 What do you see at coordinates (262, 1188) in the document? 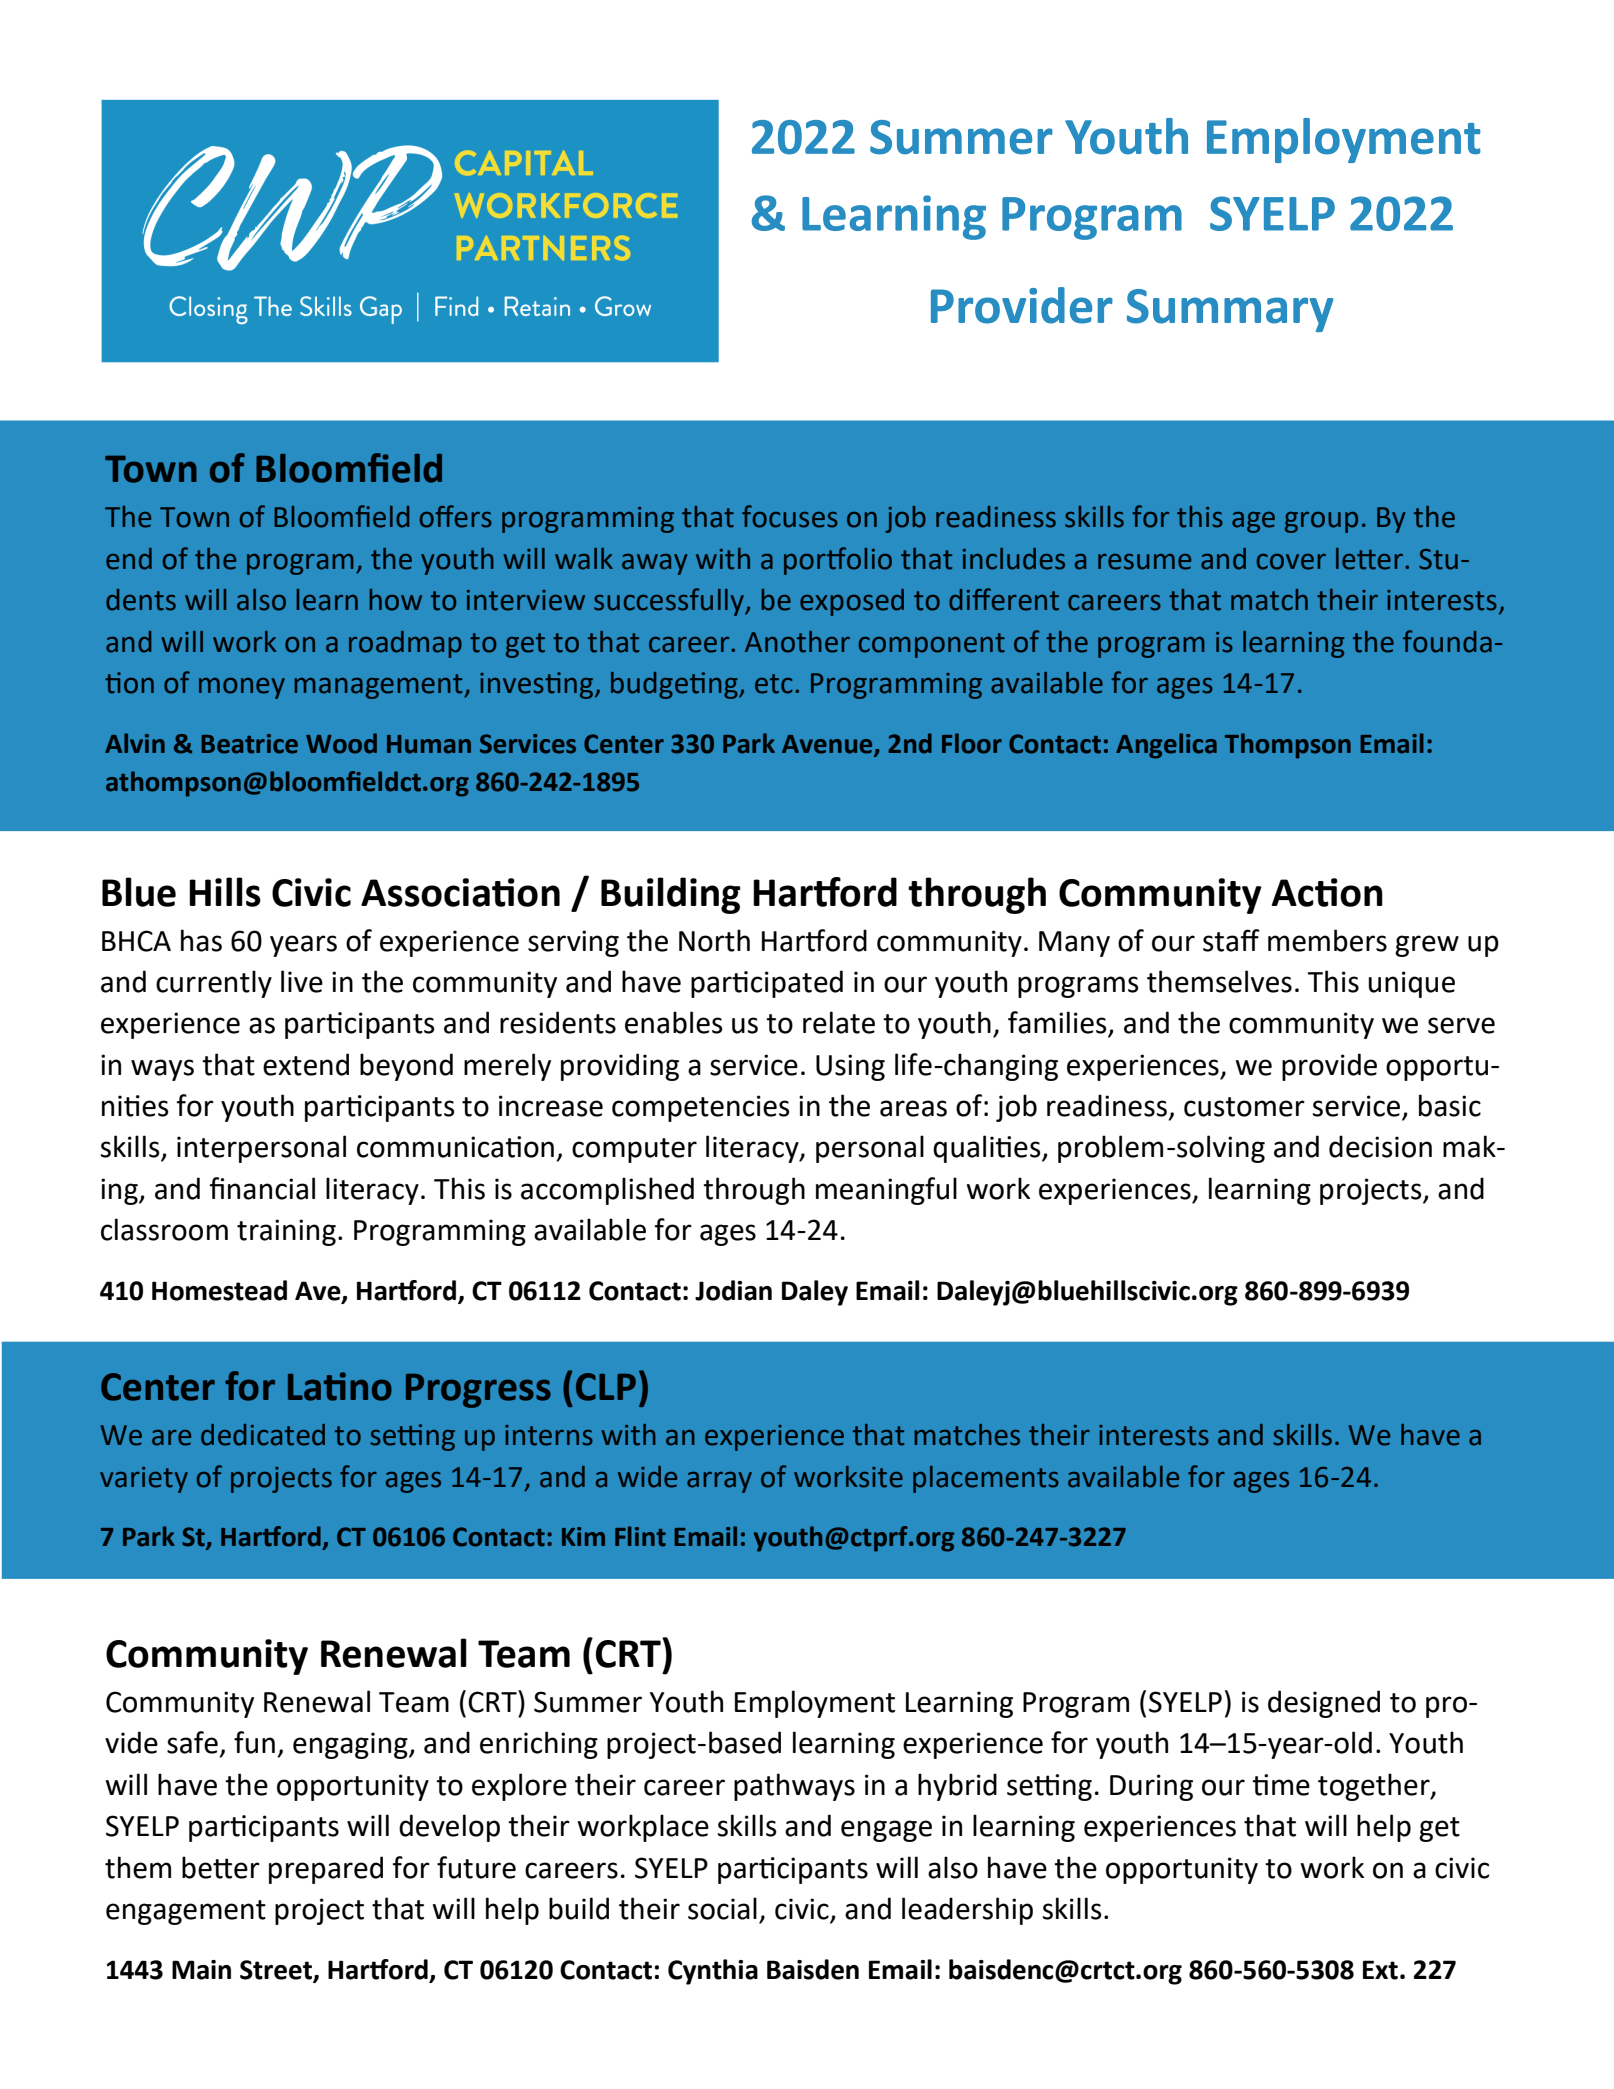
I see `financial` at bounding box center [262, 1188].
